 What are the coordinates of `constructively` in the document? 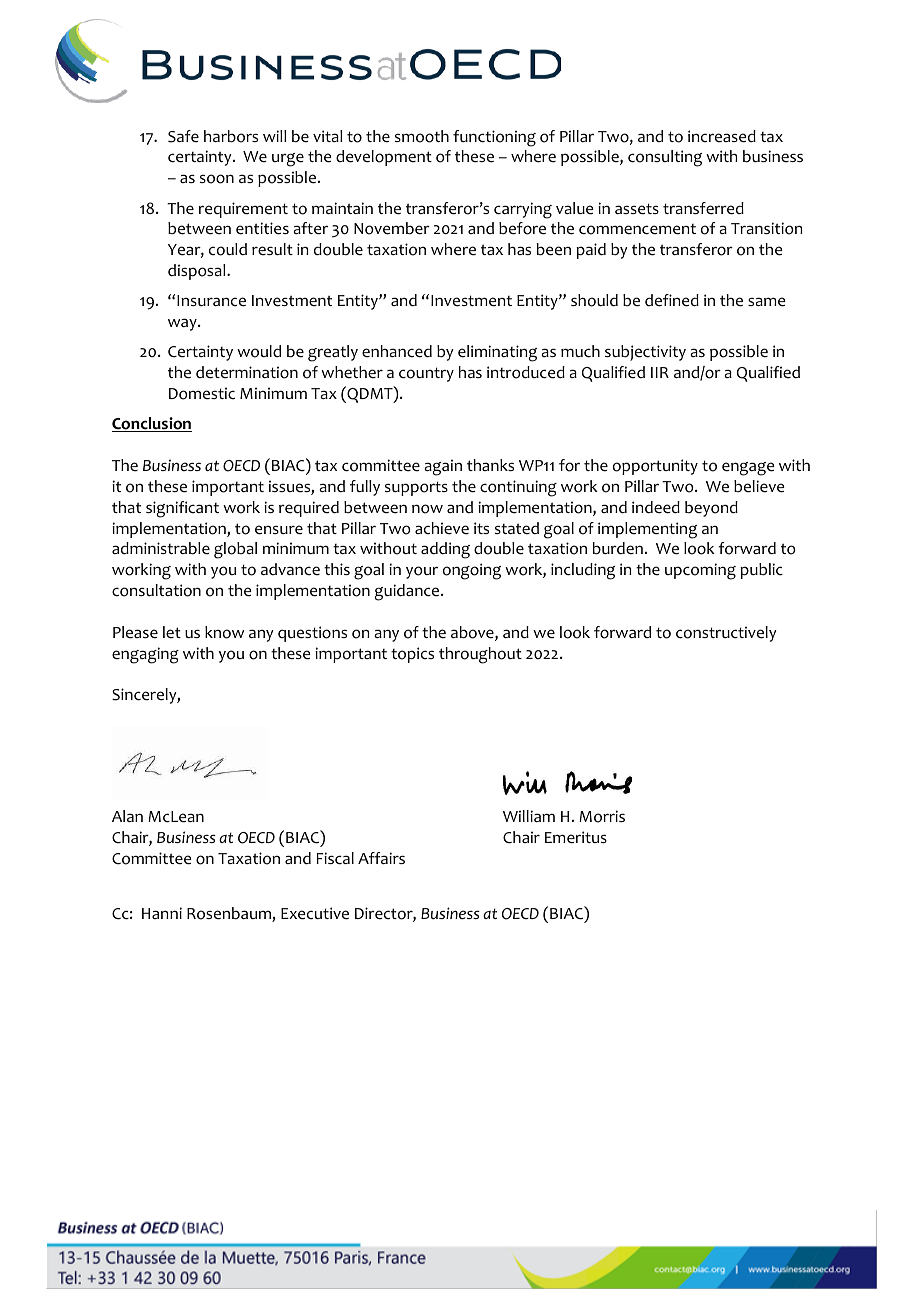 It's located at (726, 634).
